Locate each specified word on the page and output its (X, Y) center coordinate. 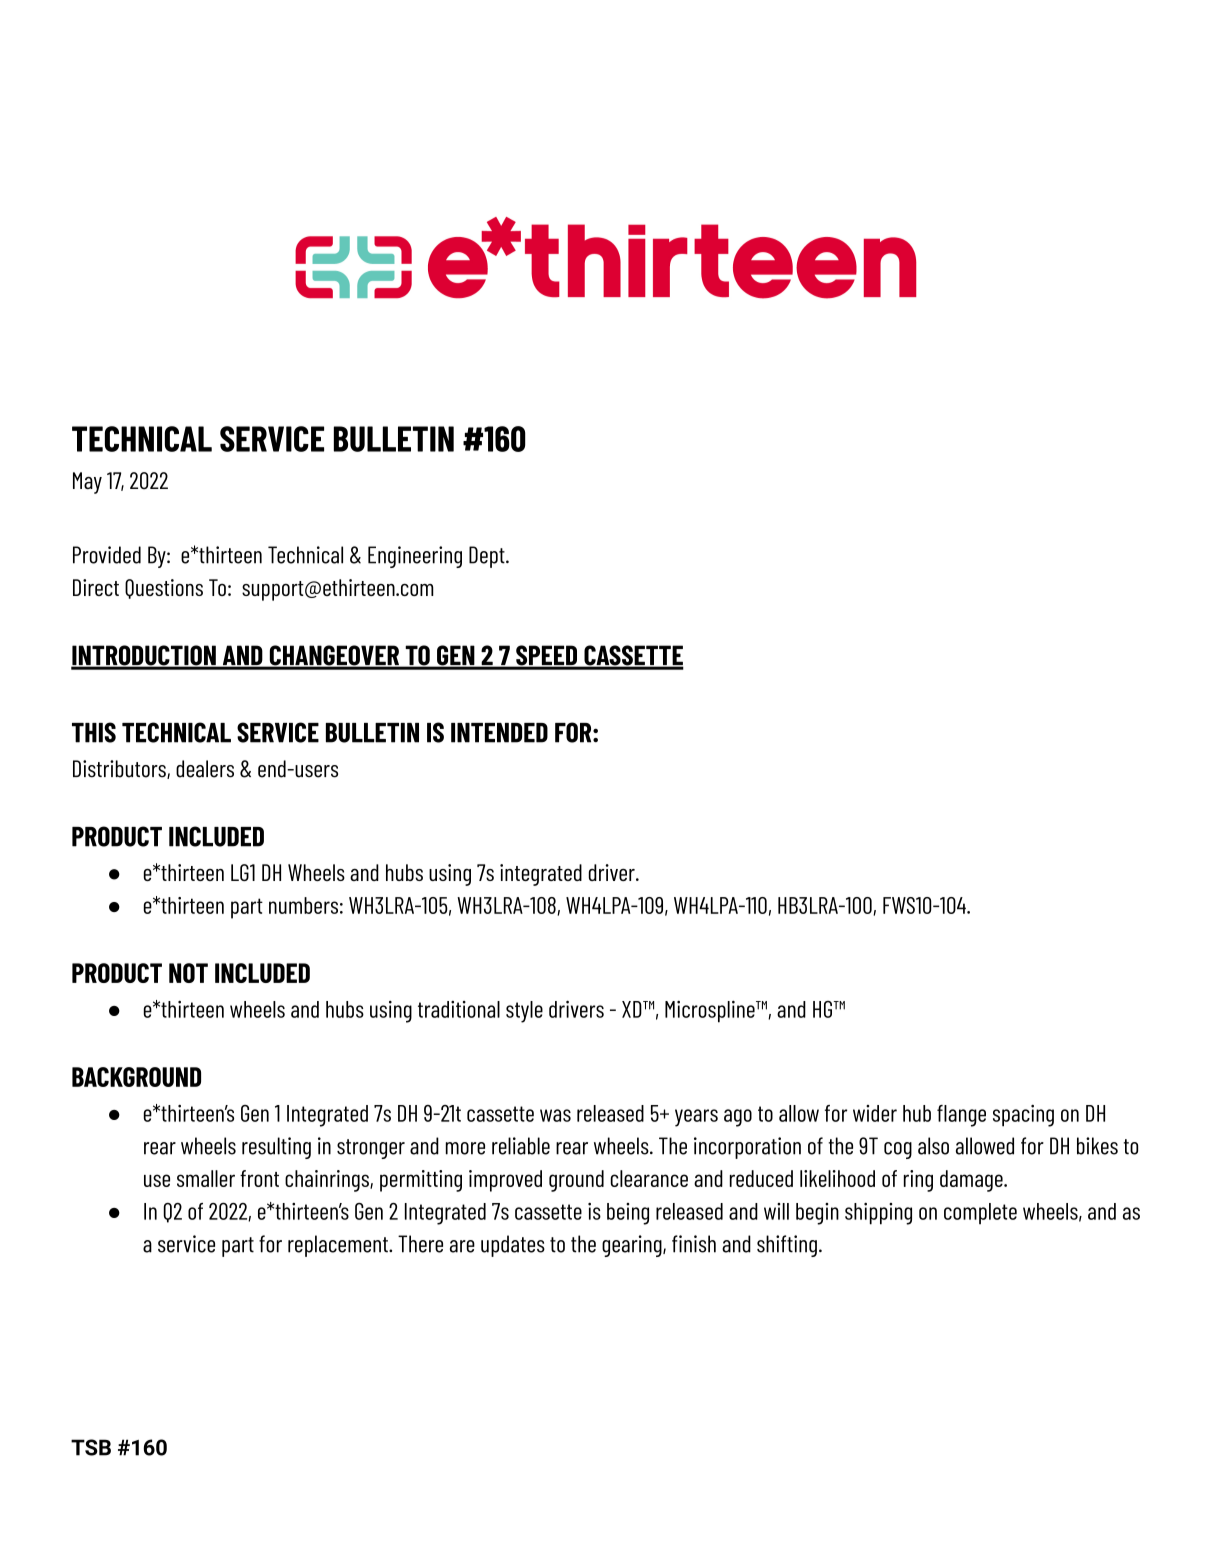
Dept (488, 557)
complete (980, 1214)
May (87, 483)
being (628, 1214)
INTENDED (499, 733)
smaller (206, 1178)
